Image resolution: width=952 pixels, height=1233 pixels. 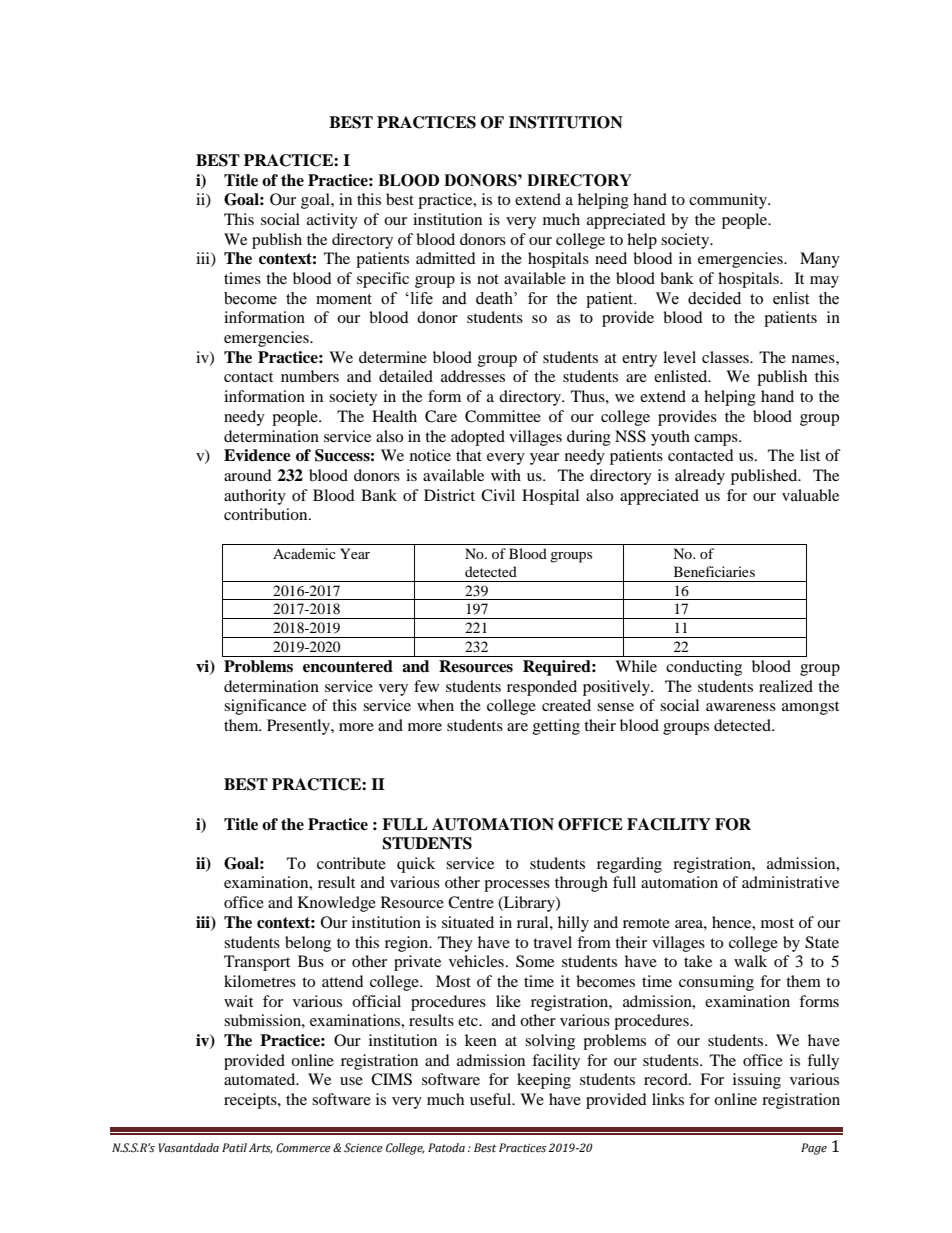 I want to click on community, so click(x=729, y=201).
